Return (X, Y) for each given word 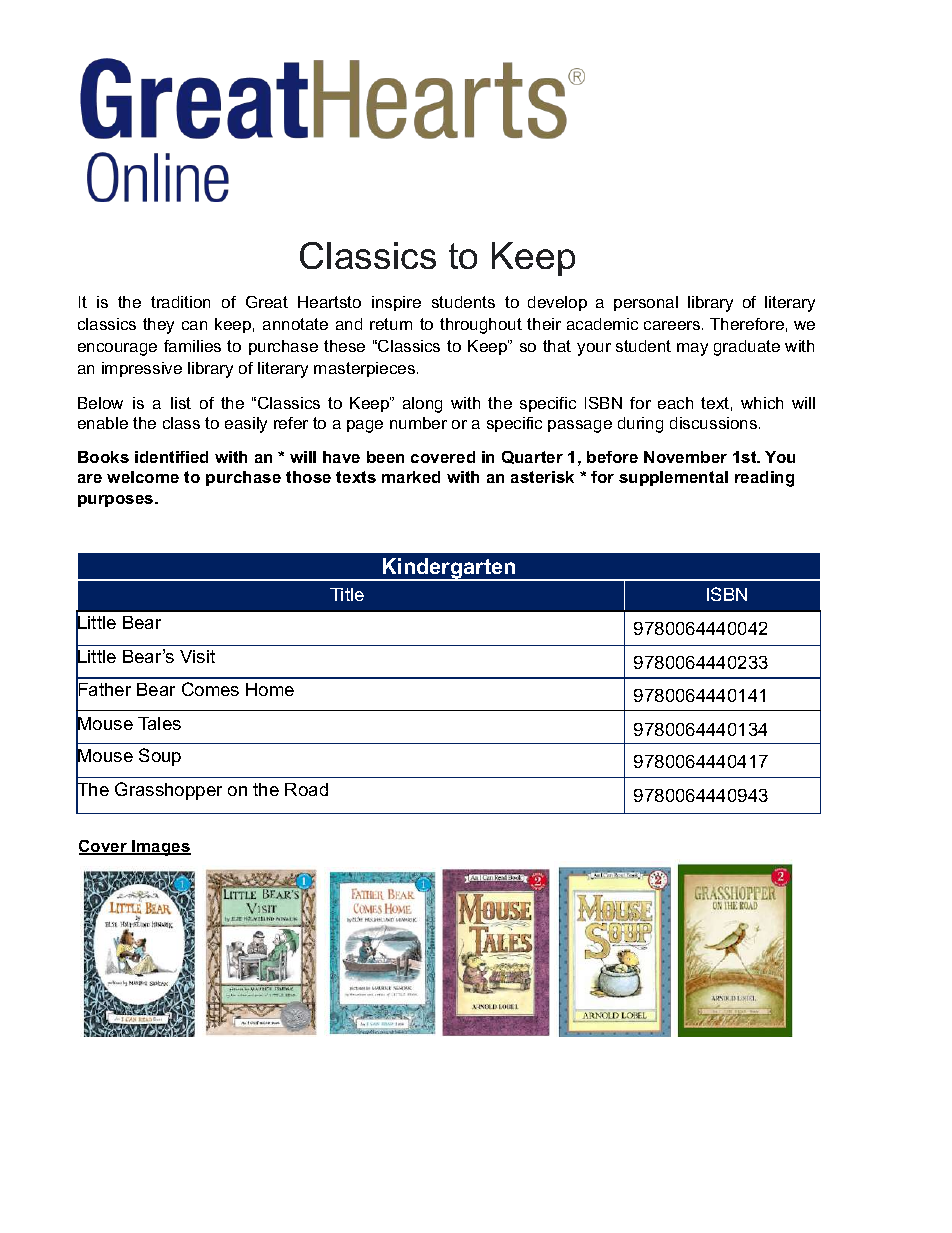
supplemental (673, 478)
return (391, 324)
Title (347, 594)
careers (673, 325)
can (194, 325)
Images (160, 848)
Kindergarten (449, 569)
